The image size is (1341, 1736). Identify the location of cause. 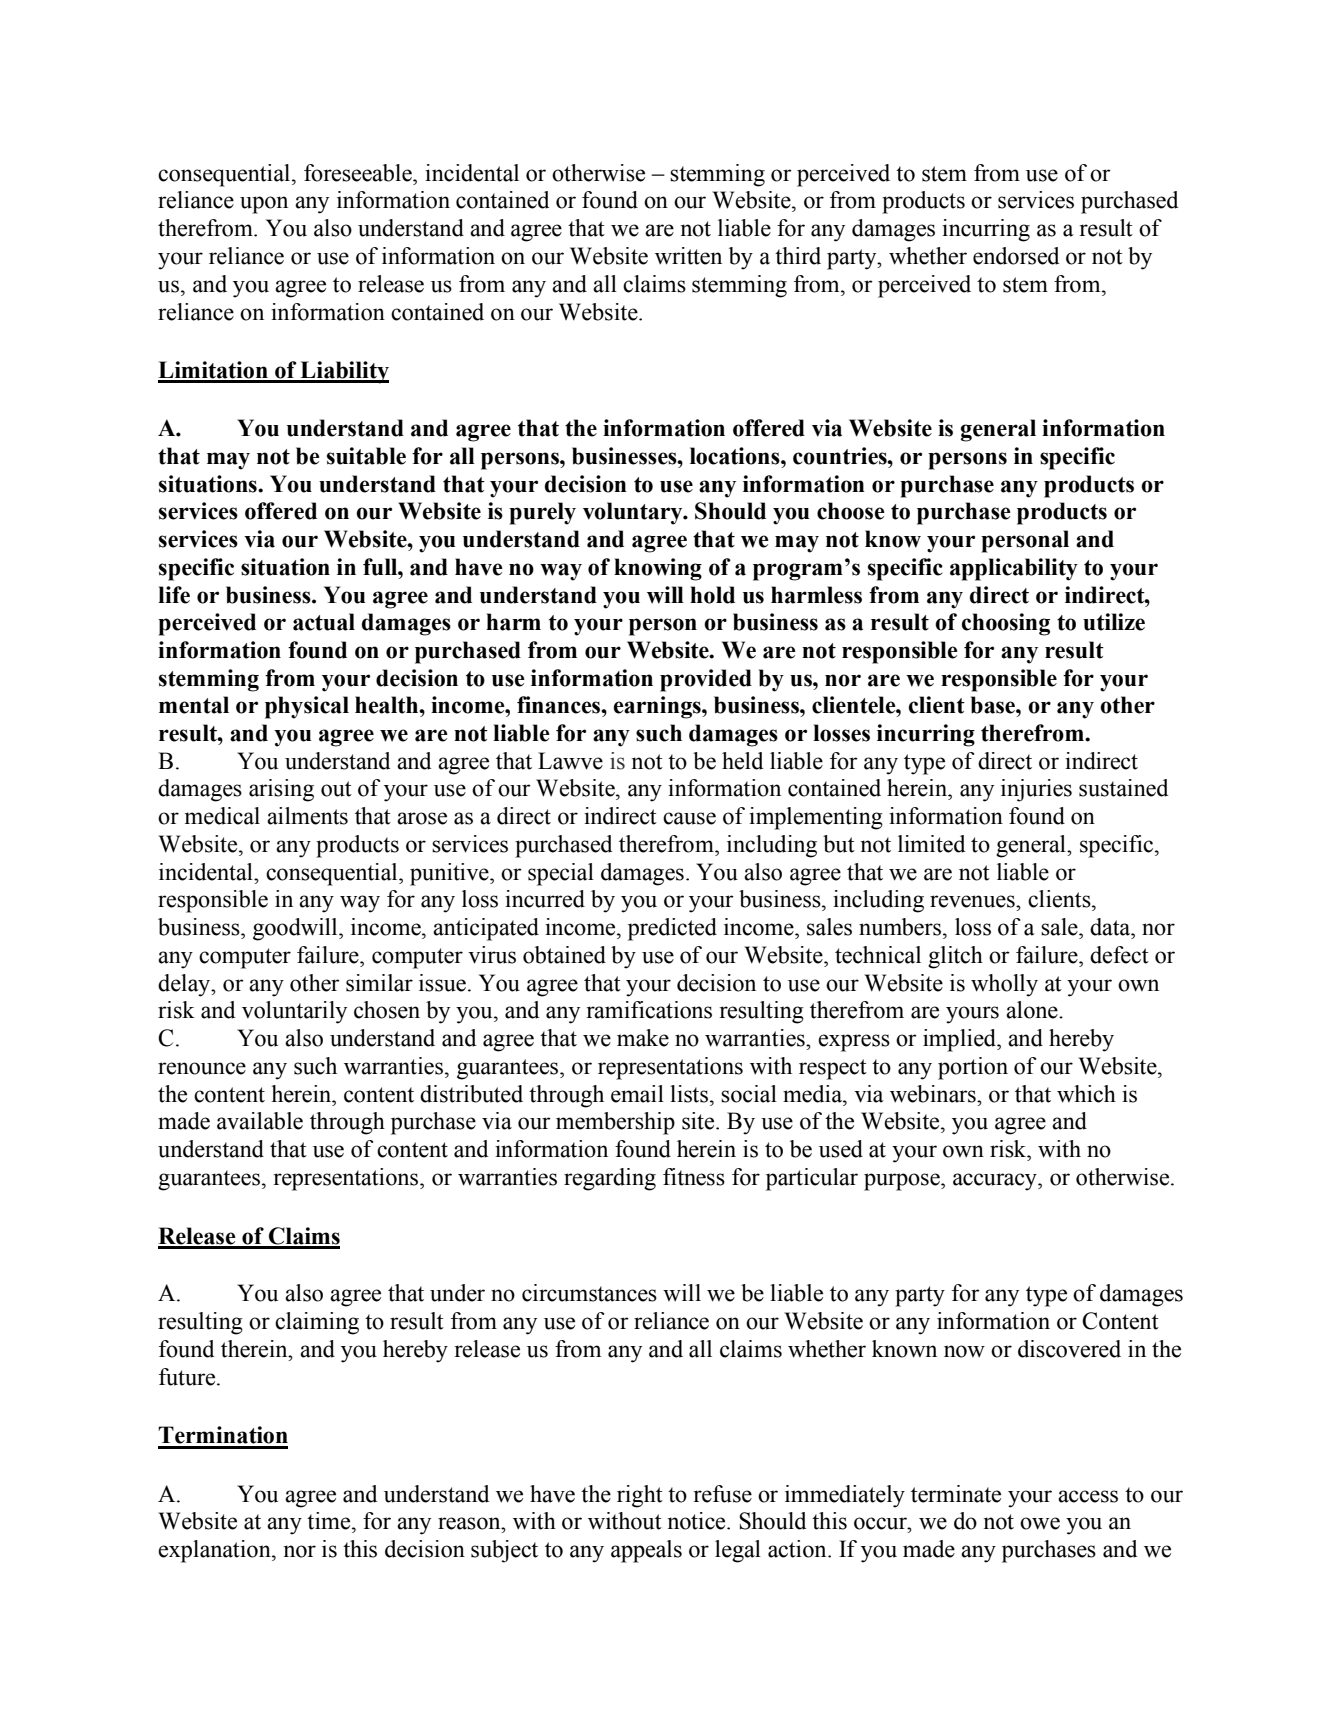
(689, 818).
